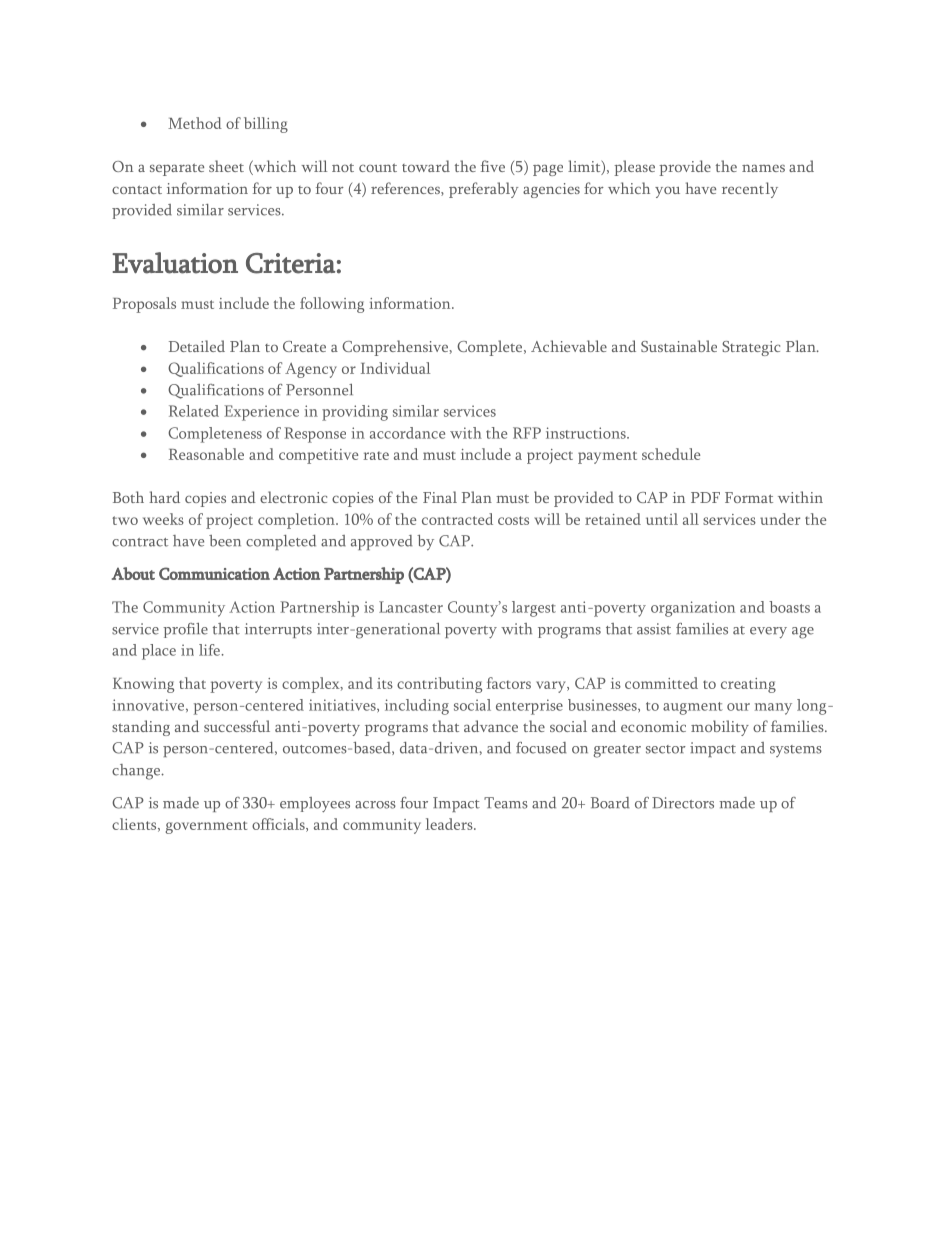 This image has height=1233, width=952. I want to click on Method, so click(195, 123).
